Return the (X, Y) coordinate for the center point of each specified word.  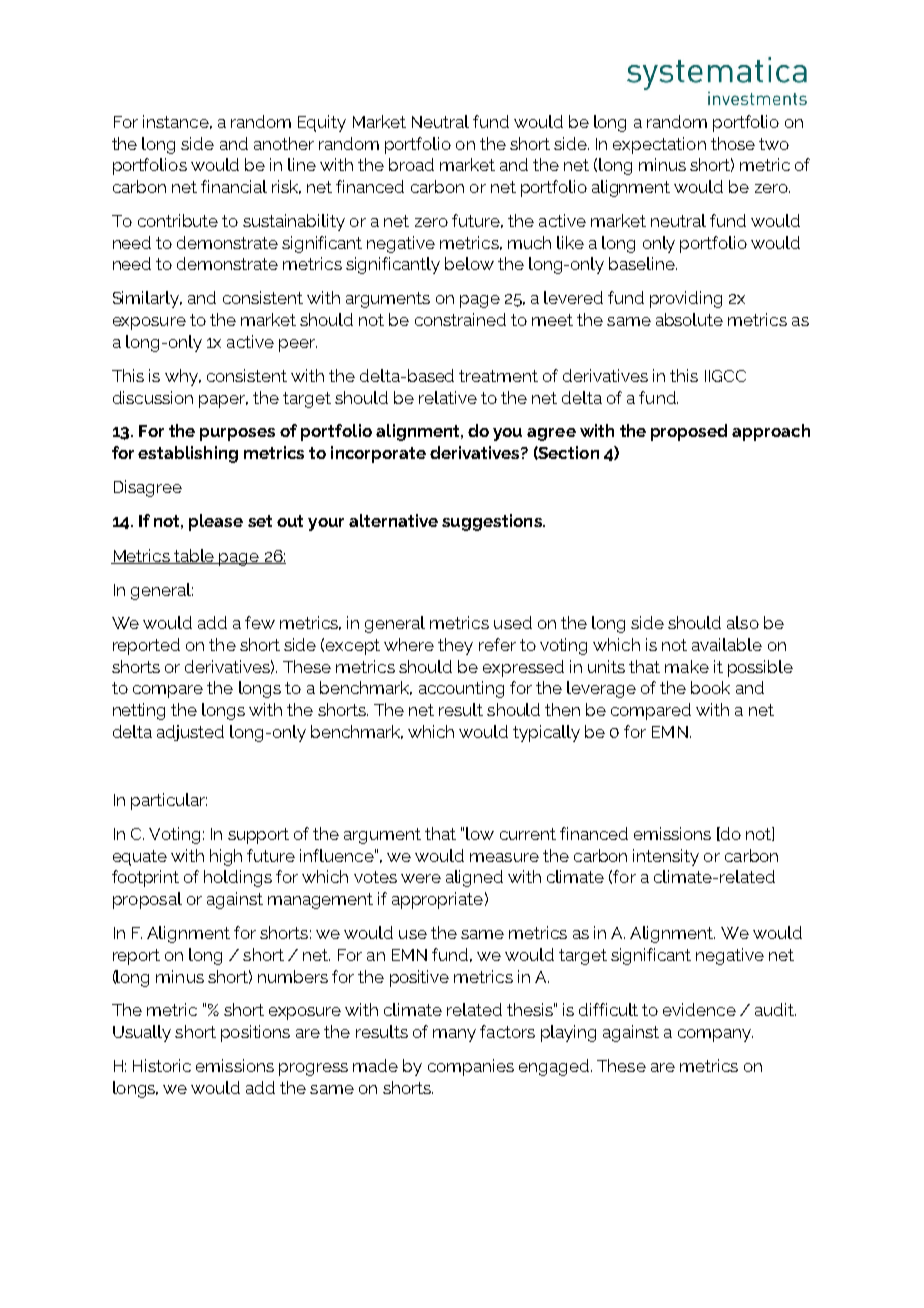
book (710, 687)
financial (234, 186)
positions (255, 1033)
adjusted (190, 733)
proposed (689, 432)
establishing (188, 454)
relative (448, 397)
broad (411, 164)
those (733, 143)
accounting (461, 689)
